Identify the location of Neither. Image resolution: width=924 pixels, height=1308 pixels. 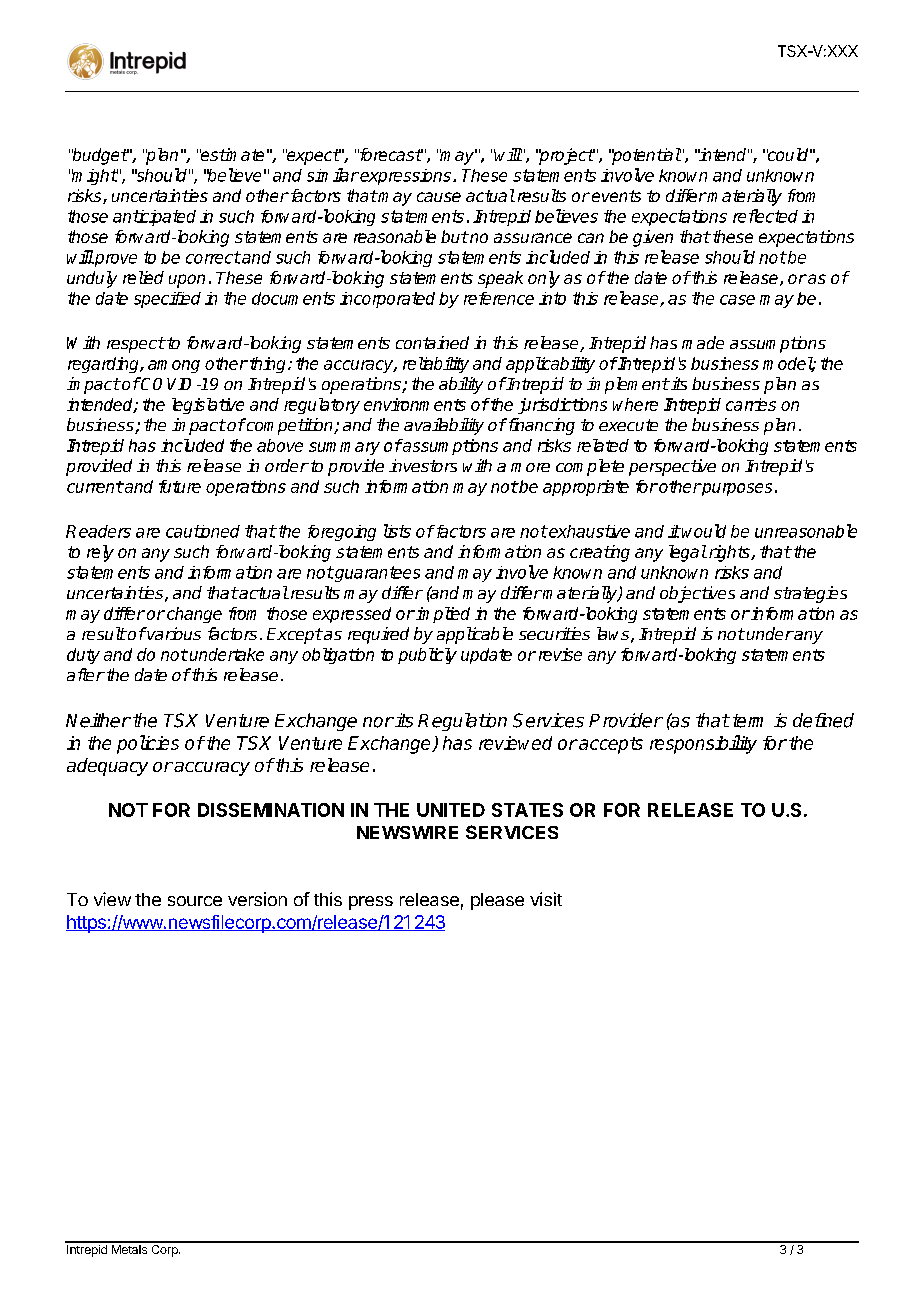
(98, 720).
